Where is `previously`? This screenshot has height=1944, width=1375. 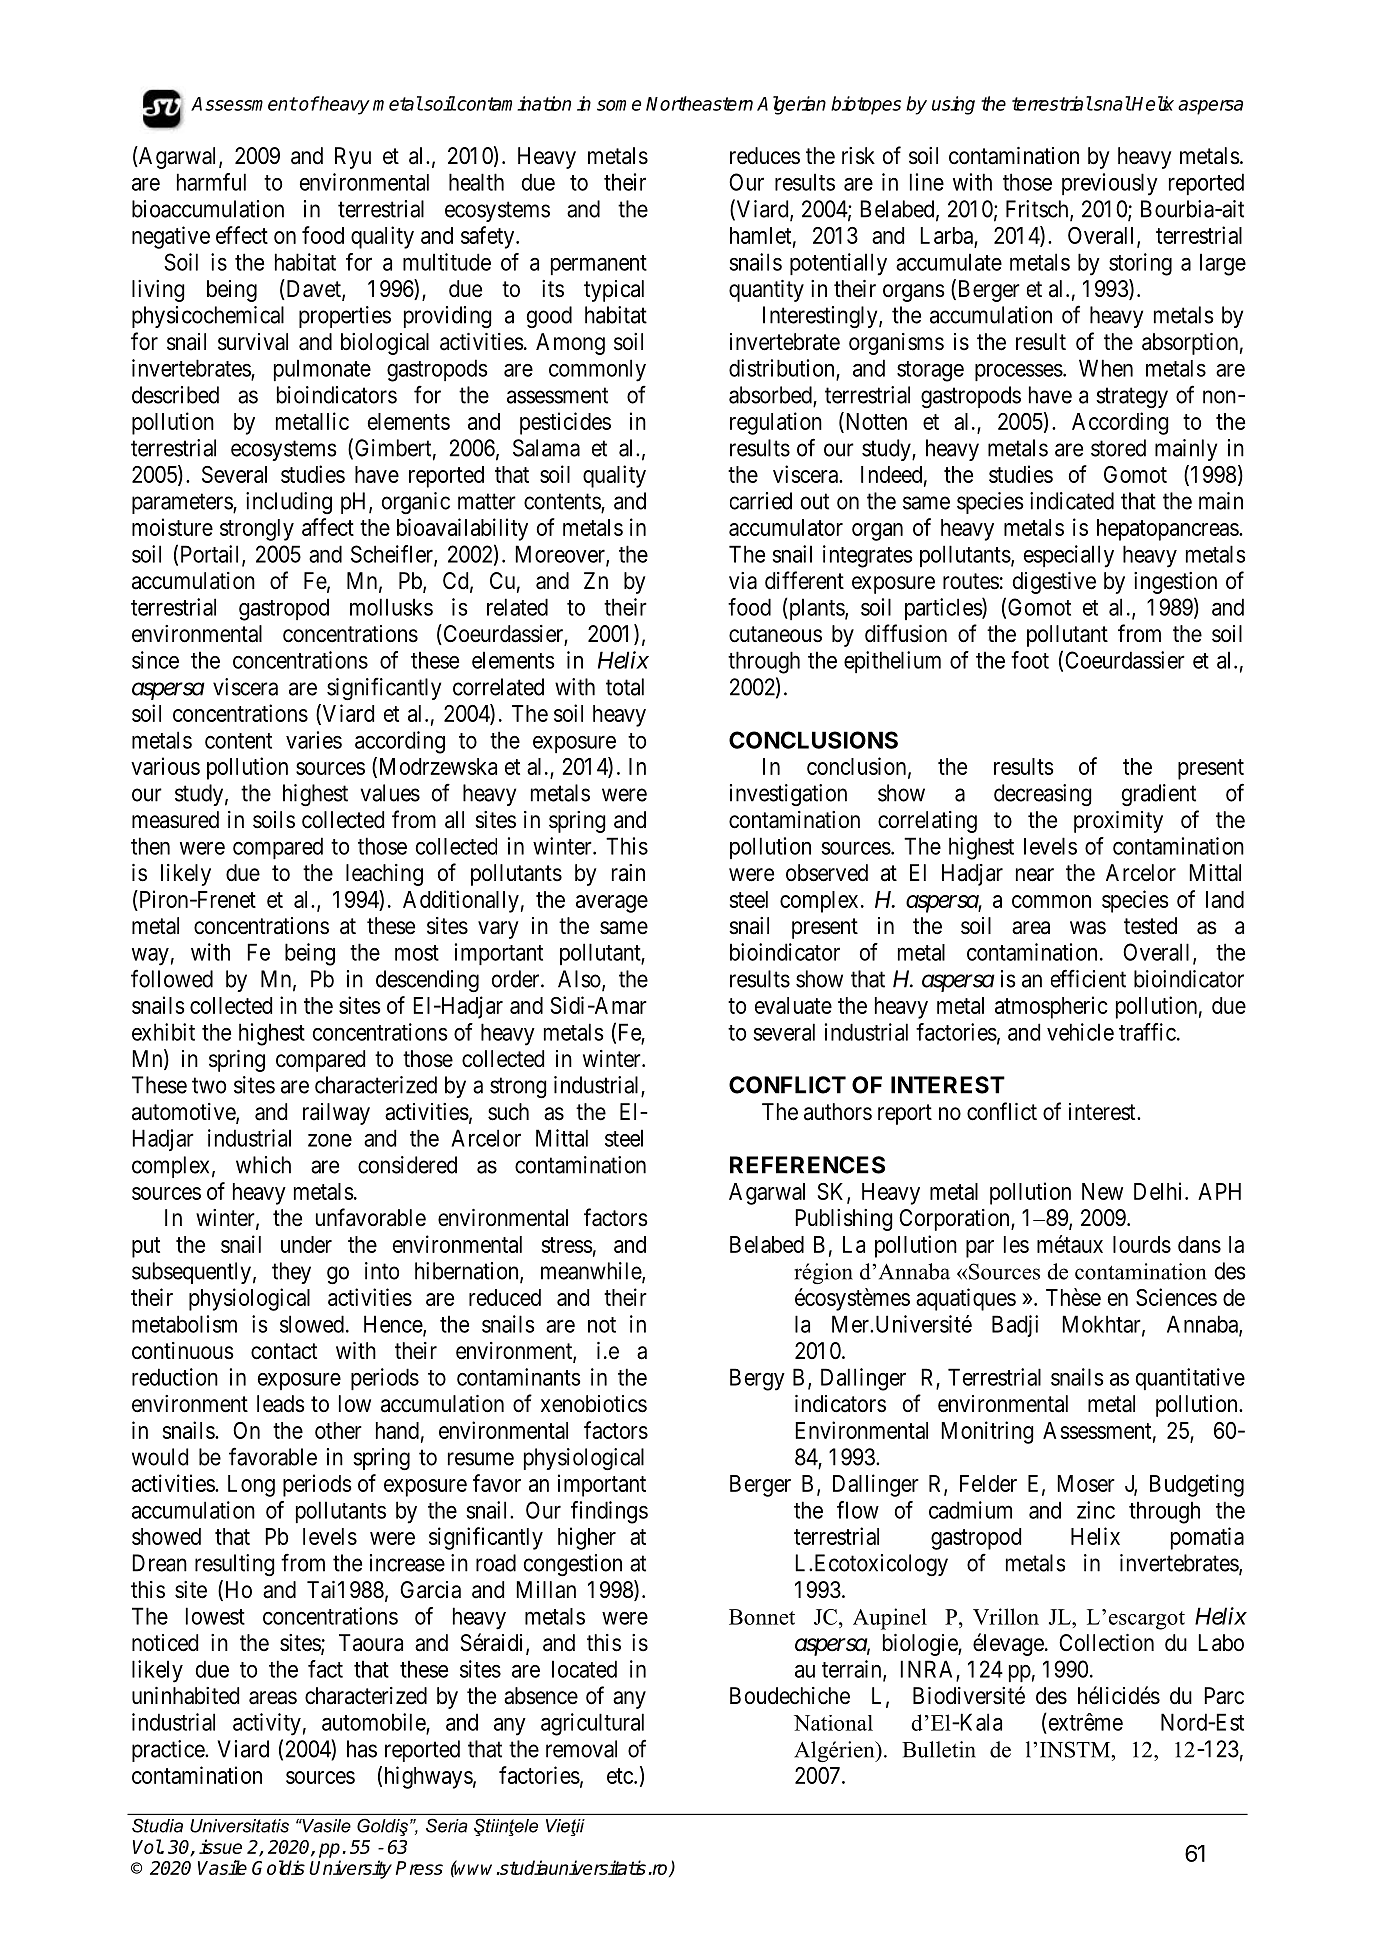
previously is located at coordinates (1110, 184).
